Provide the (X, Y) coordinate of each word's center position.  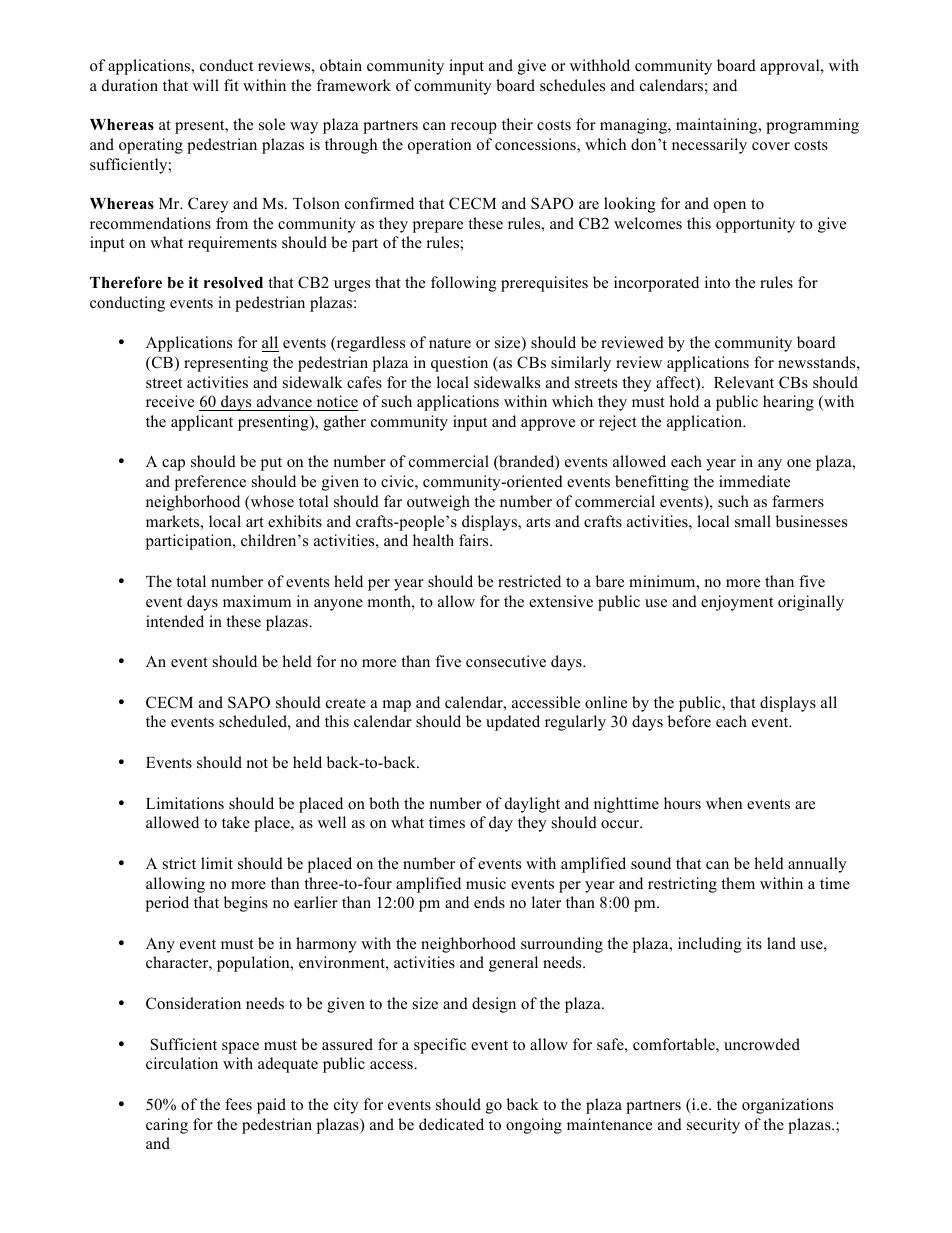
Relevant (744, 382)
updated (513, 723)
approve (548, 425)
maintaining (718, 126)
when (724, 803)
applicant (202, 423)
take (236, 822)
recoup (474, 128)
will (206, 85)
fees (238, 1104)
